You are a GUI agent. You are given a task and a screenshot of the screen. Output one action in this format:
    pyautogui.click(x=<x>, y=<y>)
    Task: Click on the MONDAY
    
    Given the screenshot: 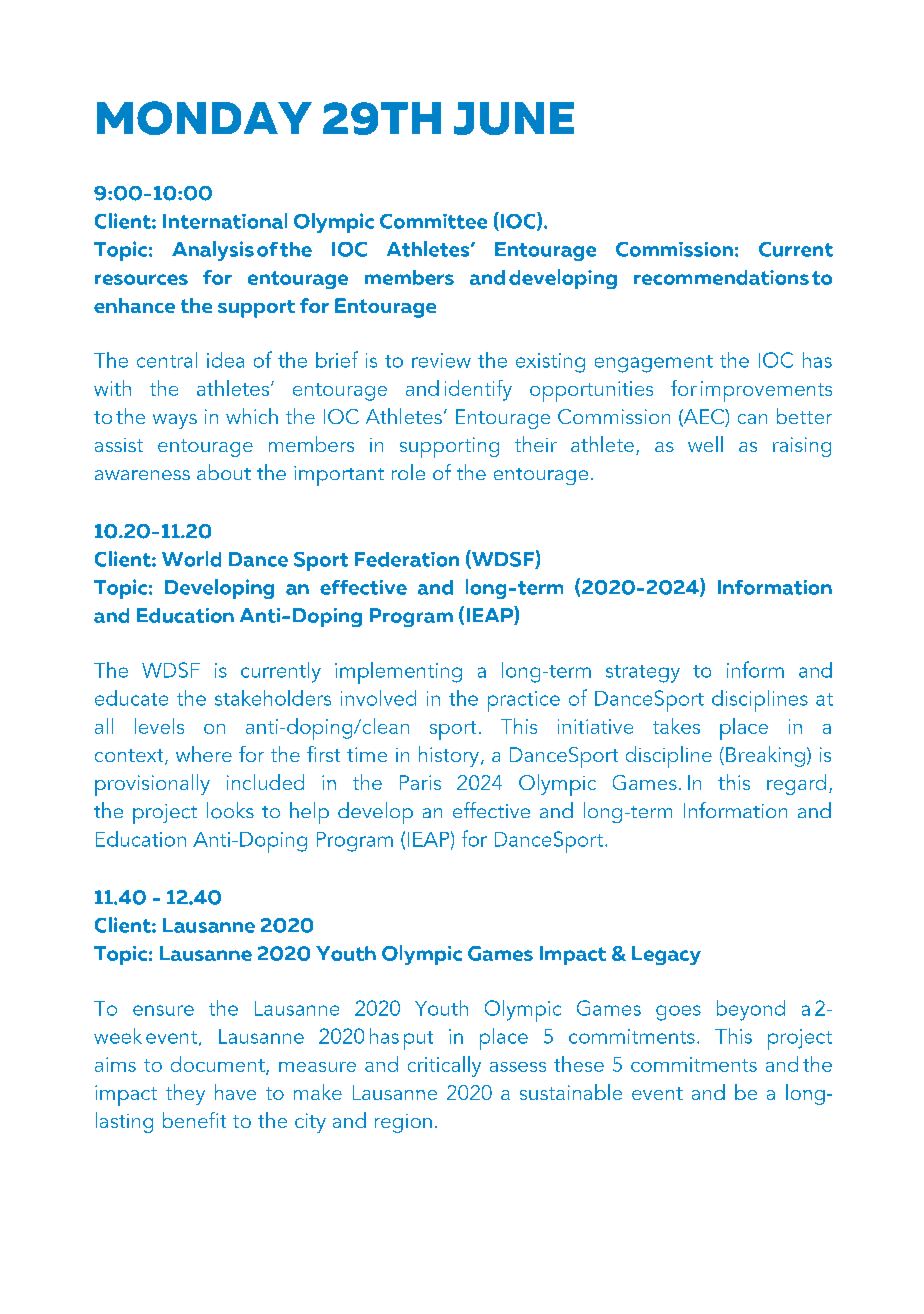 What is the action you would take?
    pyautogui.click(x=204, y=118)
